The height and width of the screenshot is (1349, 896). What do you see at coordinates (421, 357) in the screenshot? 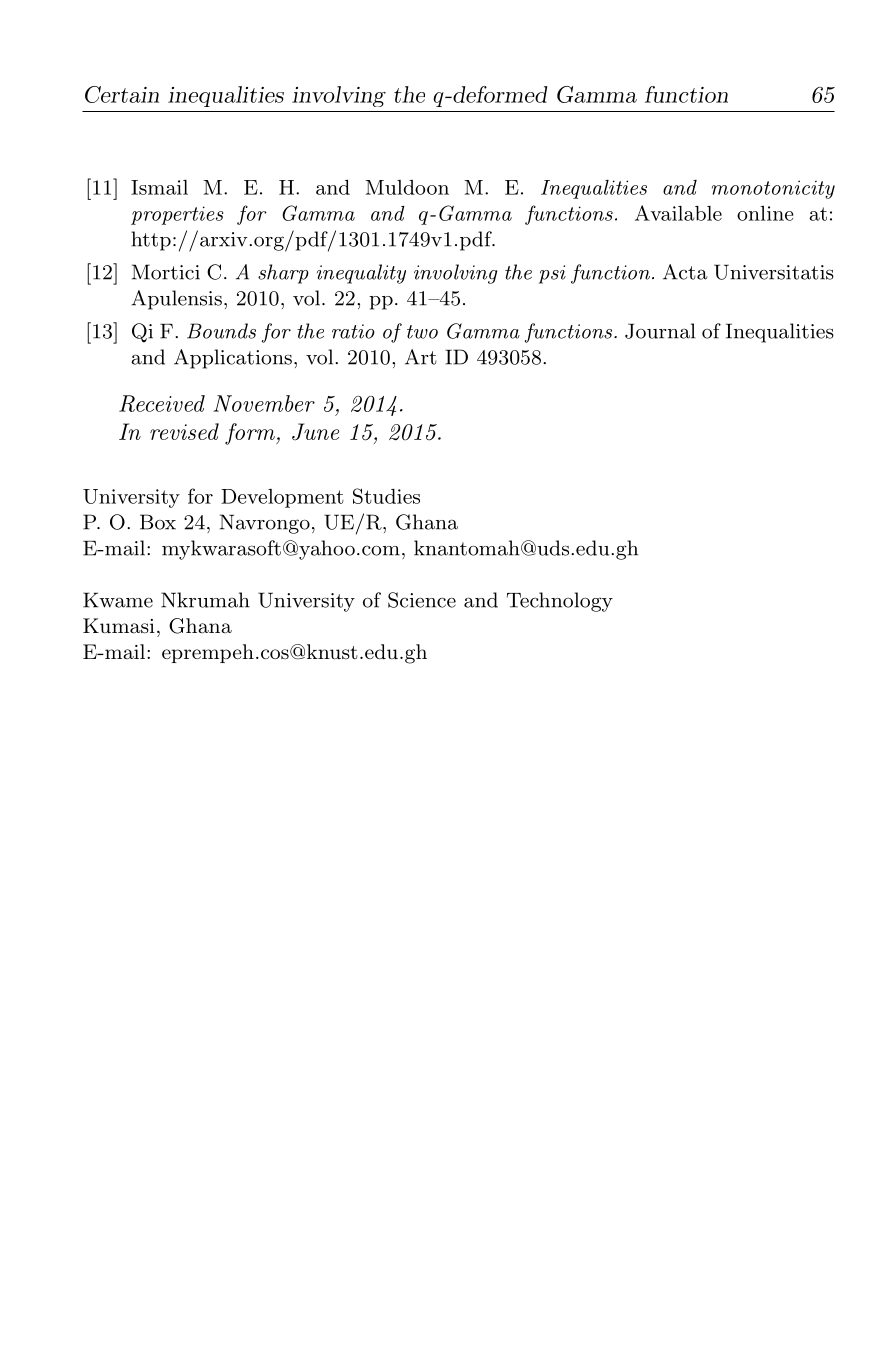
I see `Art` at bounding box center [421, 357].
